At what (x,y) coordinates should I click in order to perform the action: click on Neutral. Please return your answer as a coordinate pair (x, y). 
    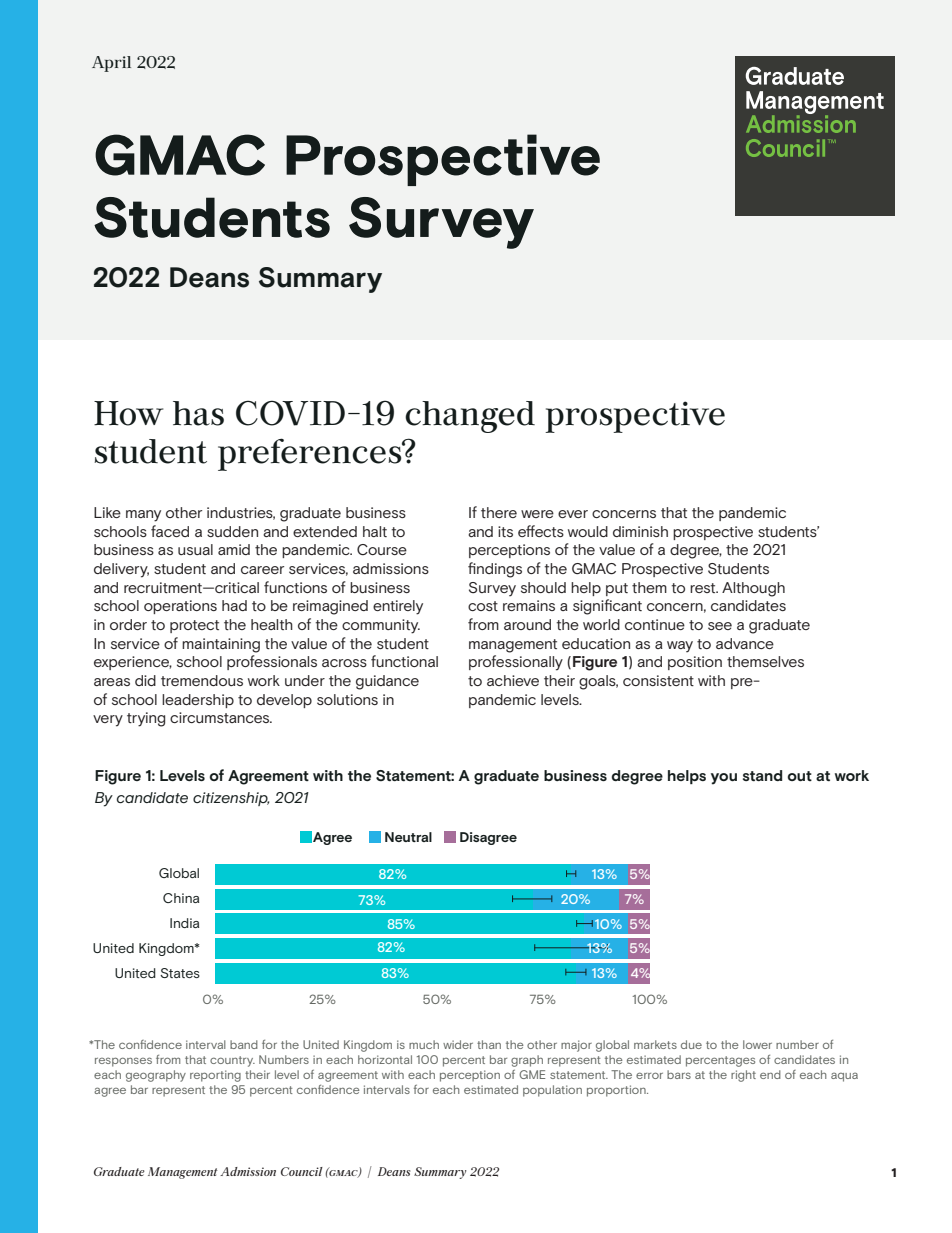
    Looking at the image, I should click on (408, 837).
